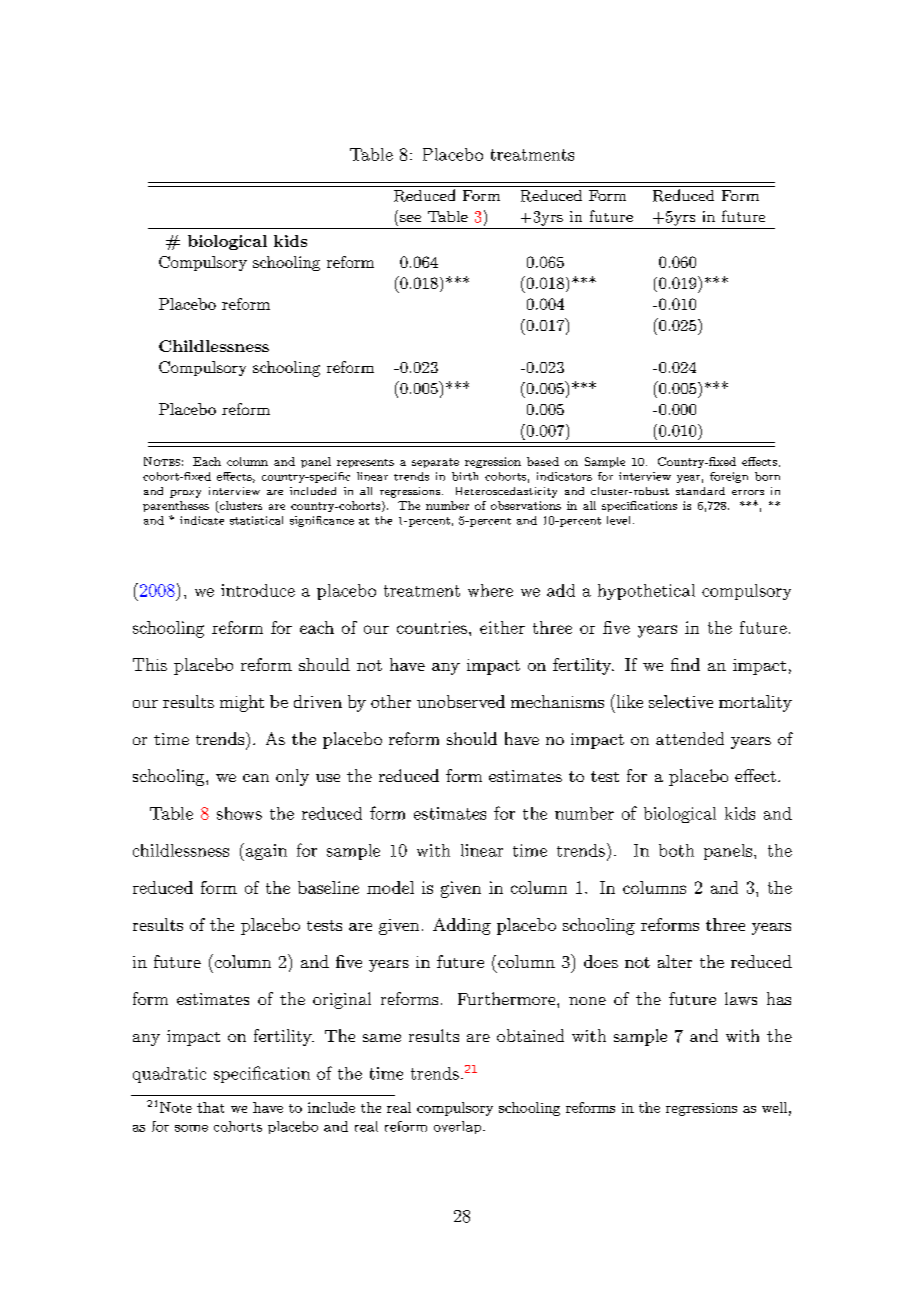 This screenshot has height=1308, width=924. I want to click on both, so click(676, 850).
